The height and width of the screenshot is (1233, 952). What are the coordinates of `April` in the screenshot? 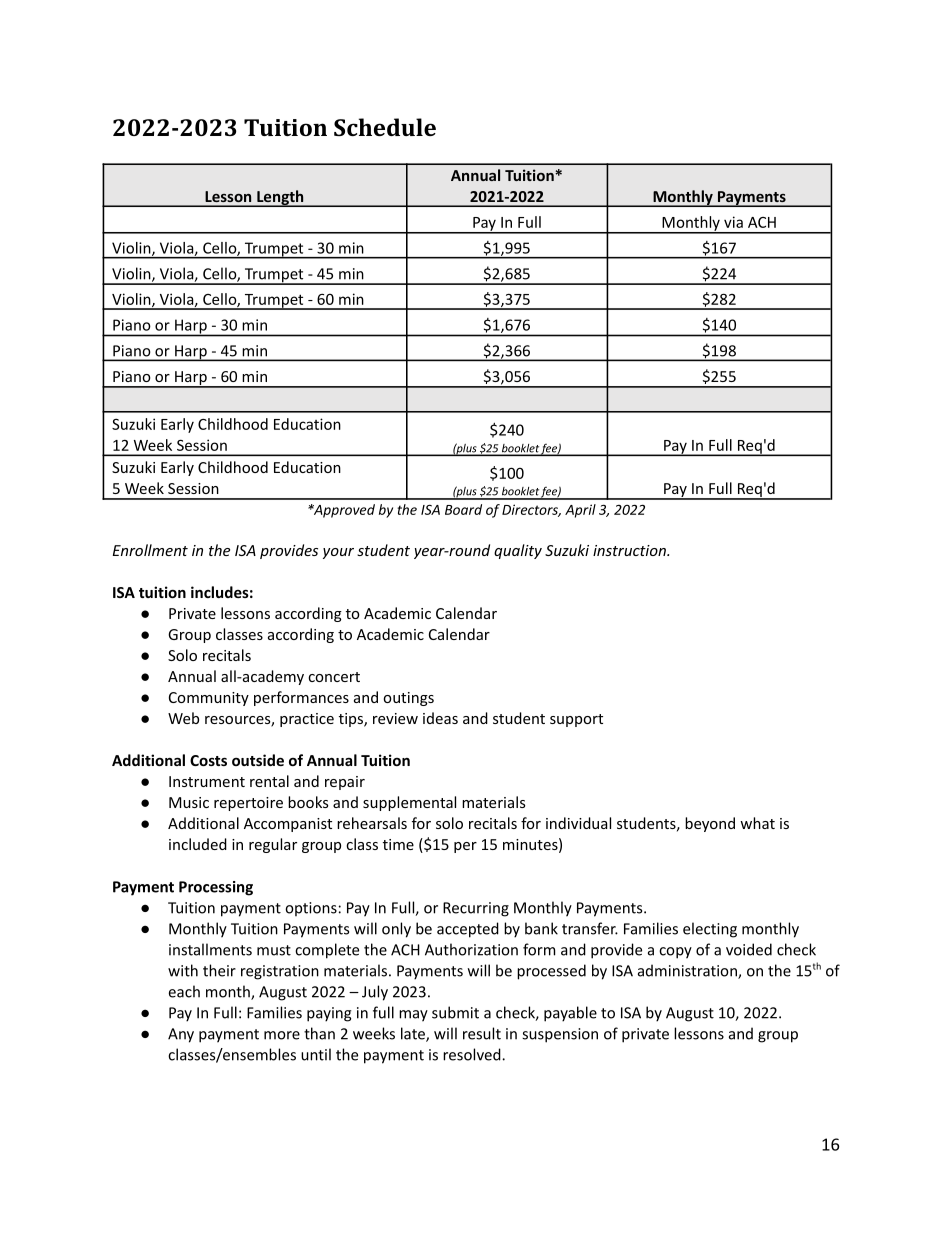 It's located at (580, 511).
